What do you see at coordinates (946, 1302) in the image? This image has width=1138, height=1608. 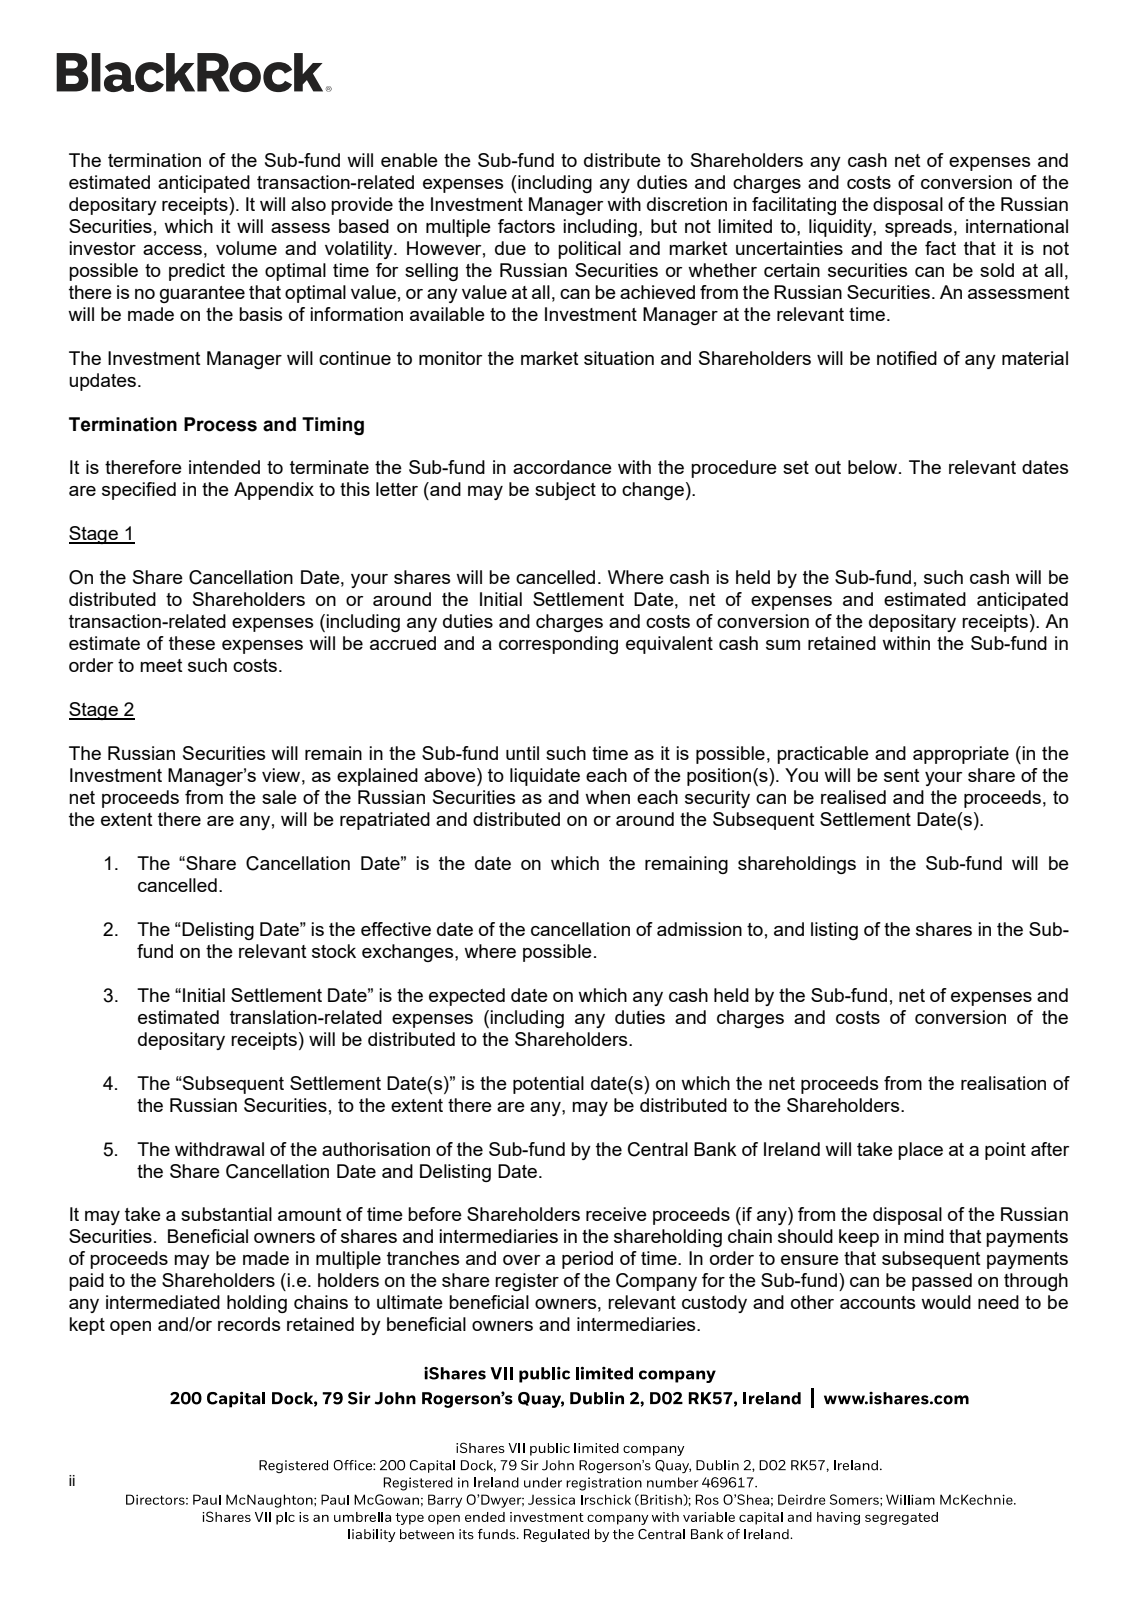 I see `would` at bounding box center [946, 1302].
